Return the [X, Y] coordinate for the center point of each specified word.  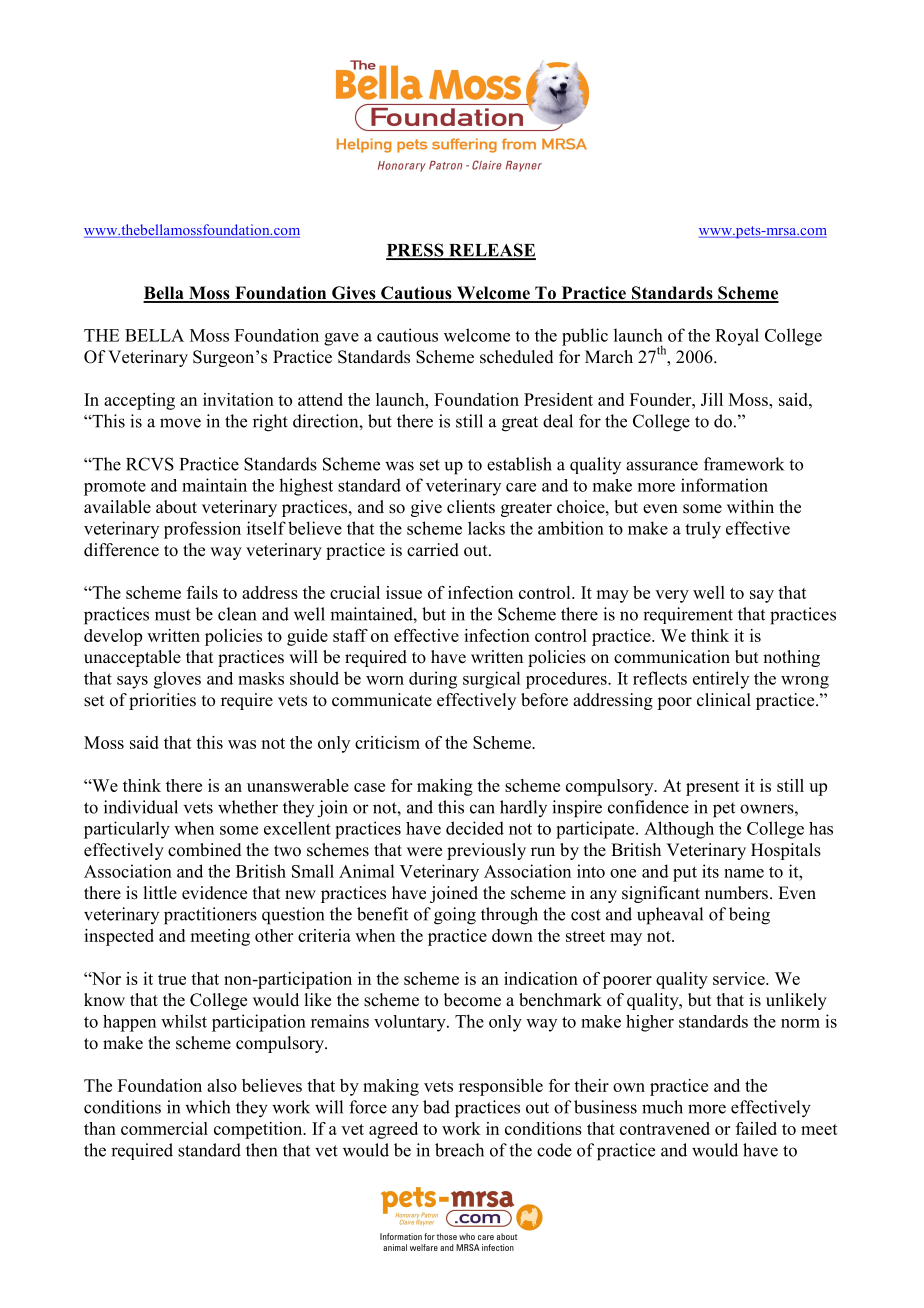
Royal [737, 337]
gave [341, 339]
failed [756, 1128]
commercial [164, 1128]
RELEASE [491, 251]
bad [436, 1107]
